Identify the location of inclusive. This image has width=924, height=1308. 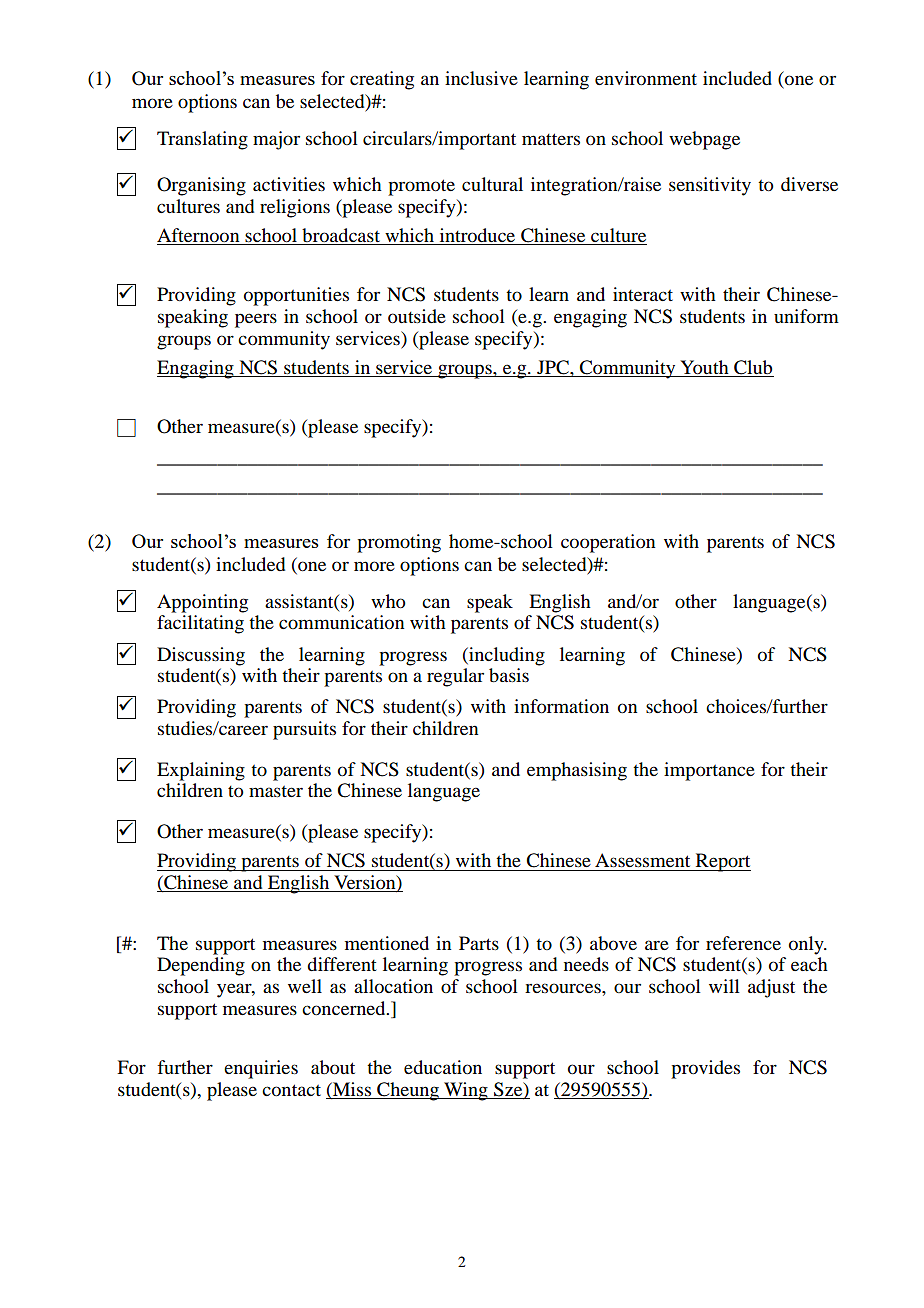
(481, 78).
